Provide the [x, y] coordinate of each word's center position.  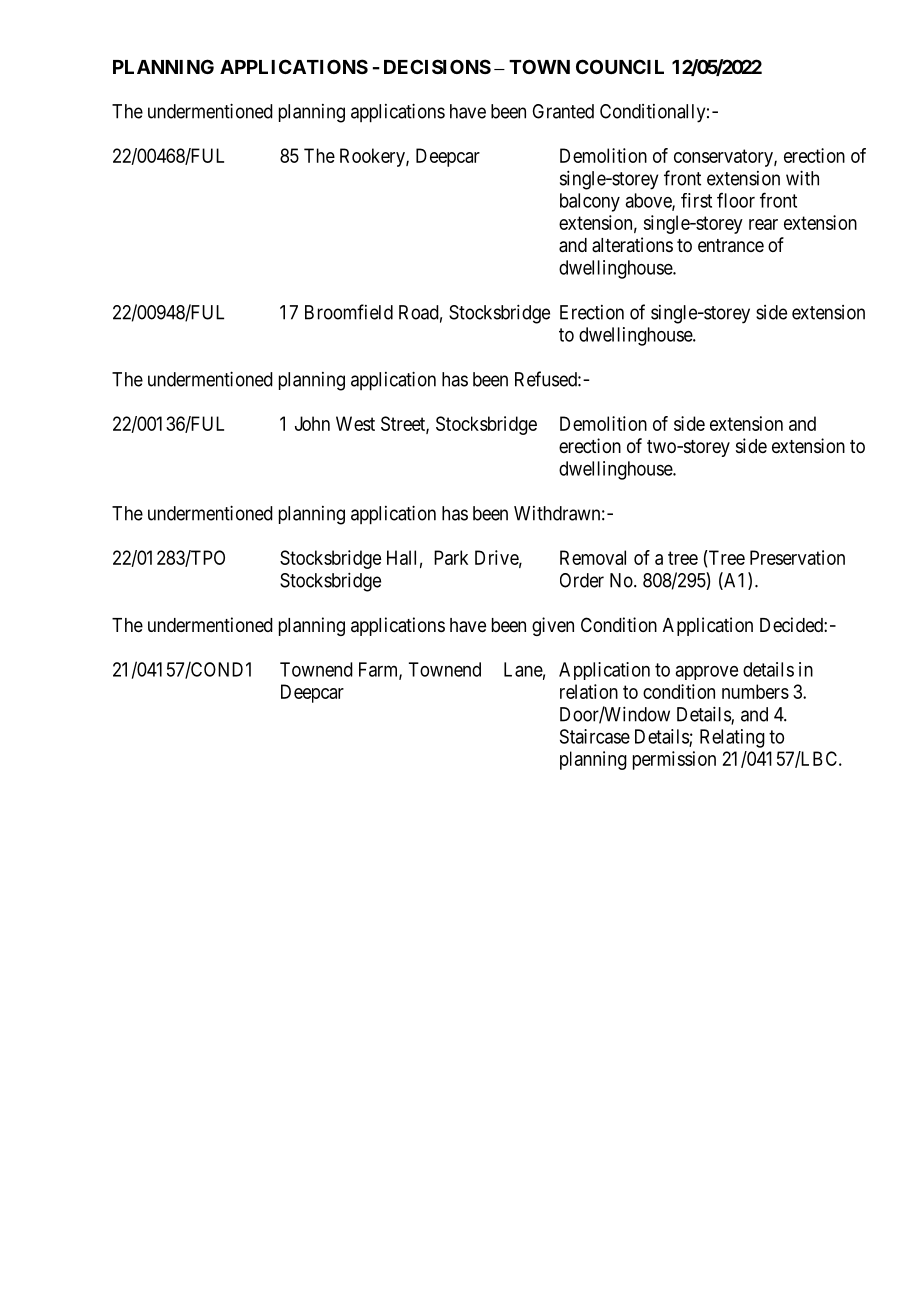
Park [451, 557]
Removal [593, 557]
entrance [731, 246]
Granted [563, 111]
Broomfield [349, 312]
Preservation [797, 557]
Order [582, 580]
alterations [632, 245]
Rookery [373, 157]
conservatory [724, 158]
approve [706, 672]
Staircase [595, 736]
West [355, 423]
